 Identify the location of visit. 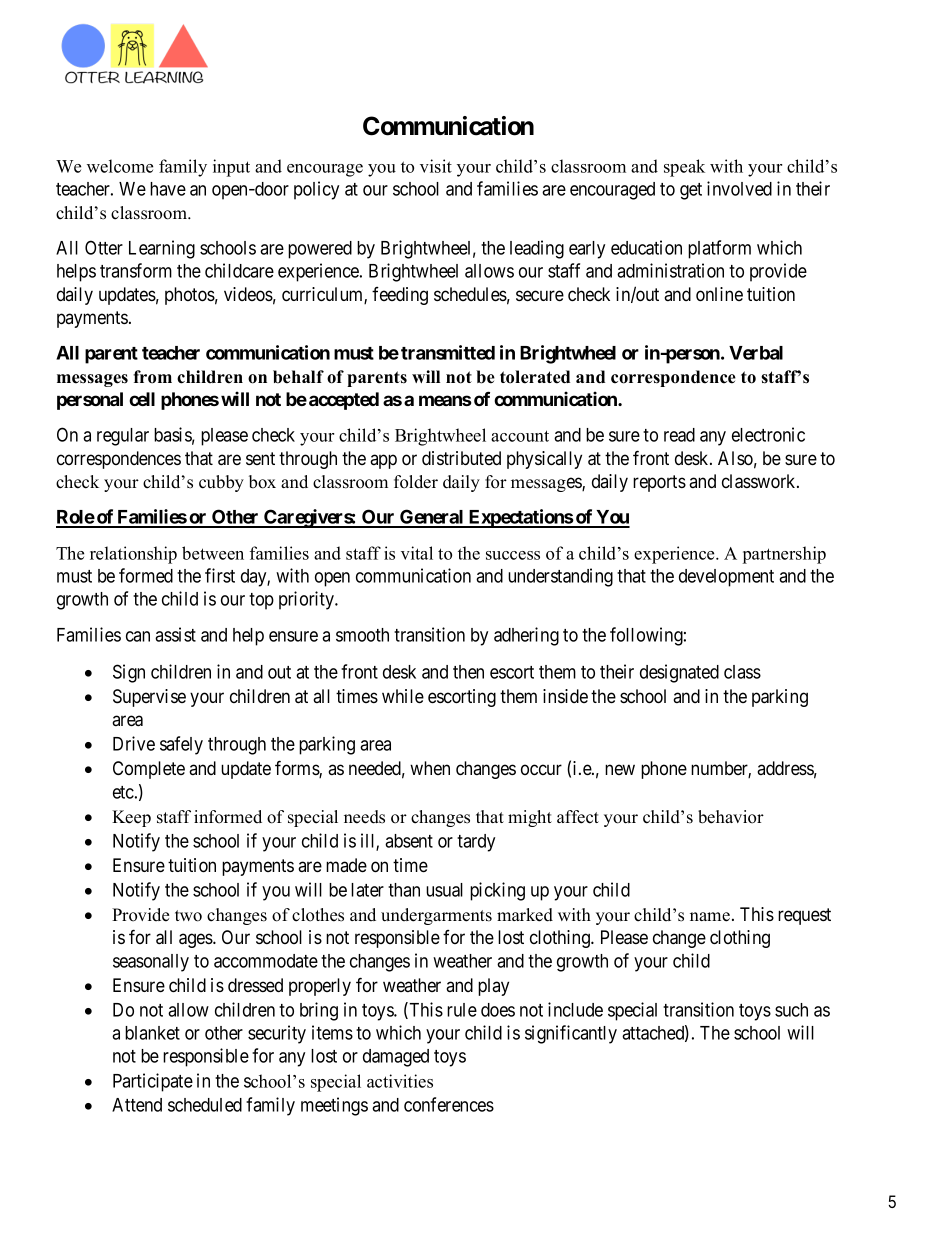
(436, 166).
